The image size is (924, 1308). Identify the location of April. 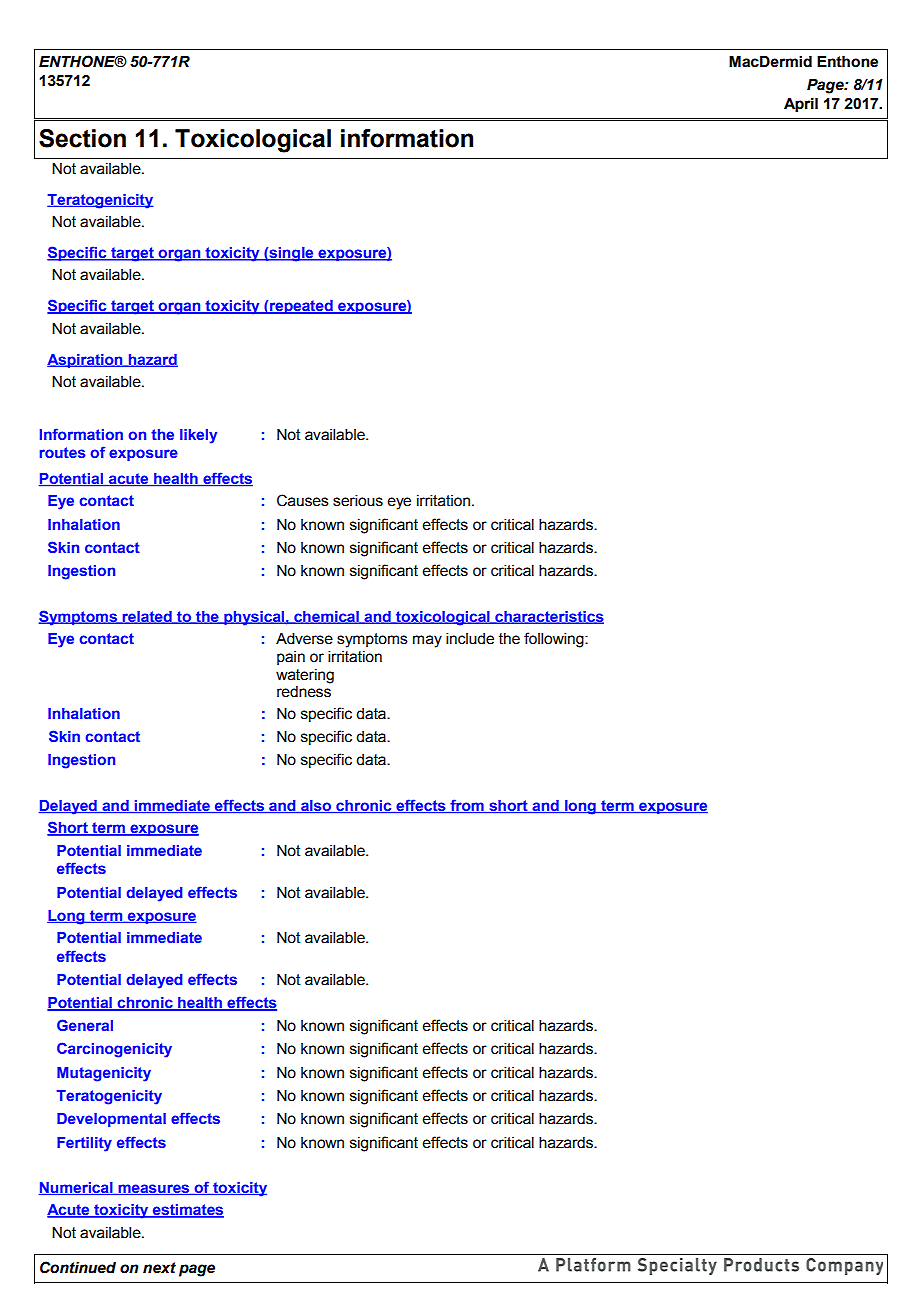
(801, 105).
